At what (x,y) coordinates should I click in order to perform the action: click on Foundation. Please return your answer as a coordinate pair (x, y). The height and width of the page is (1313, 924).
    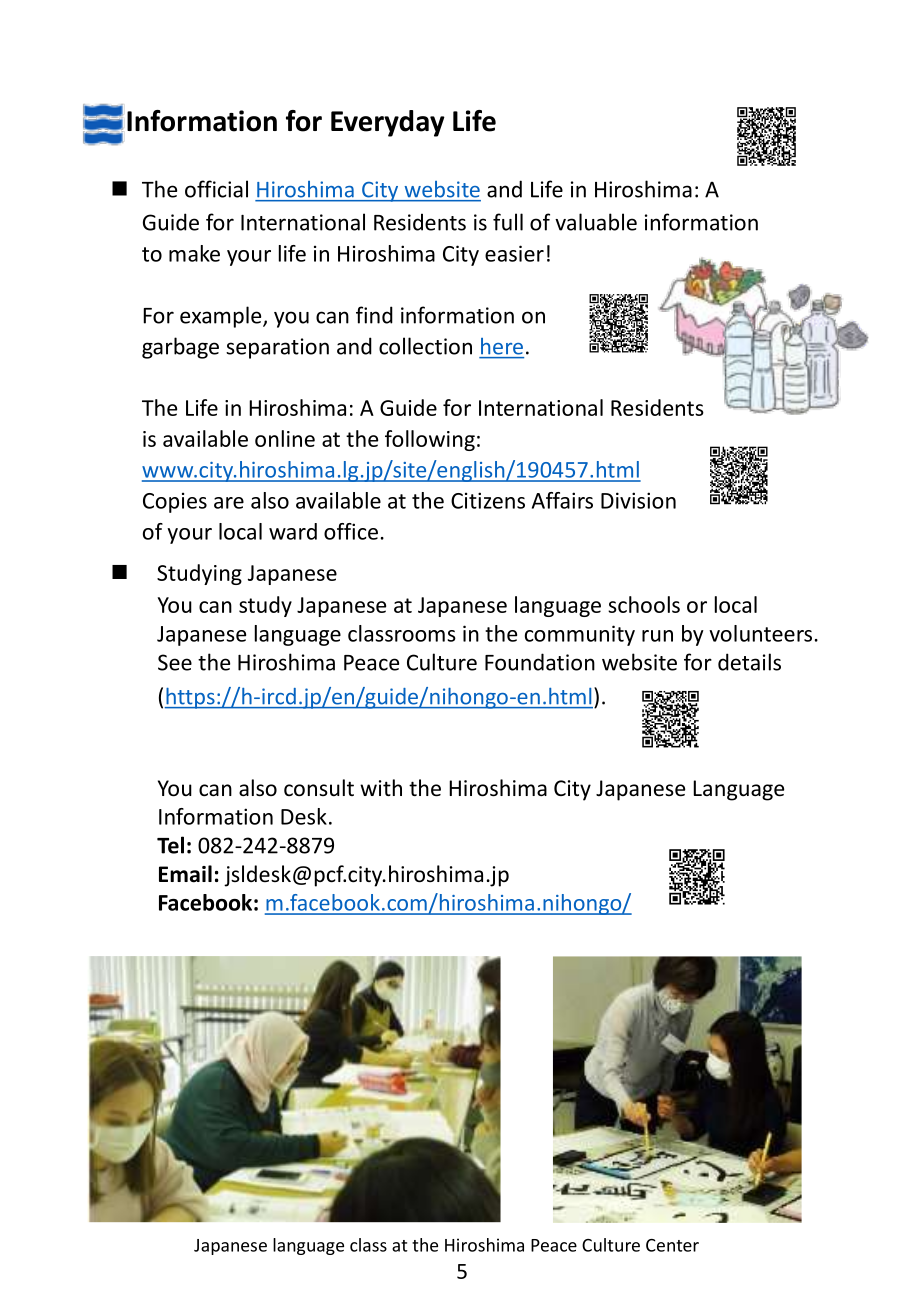
    Looking at the image, I should click on (540, 662).
